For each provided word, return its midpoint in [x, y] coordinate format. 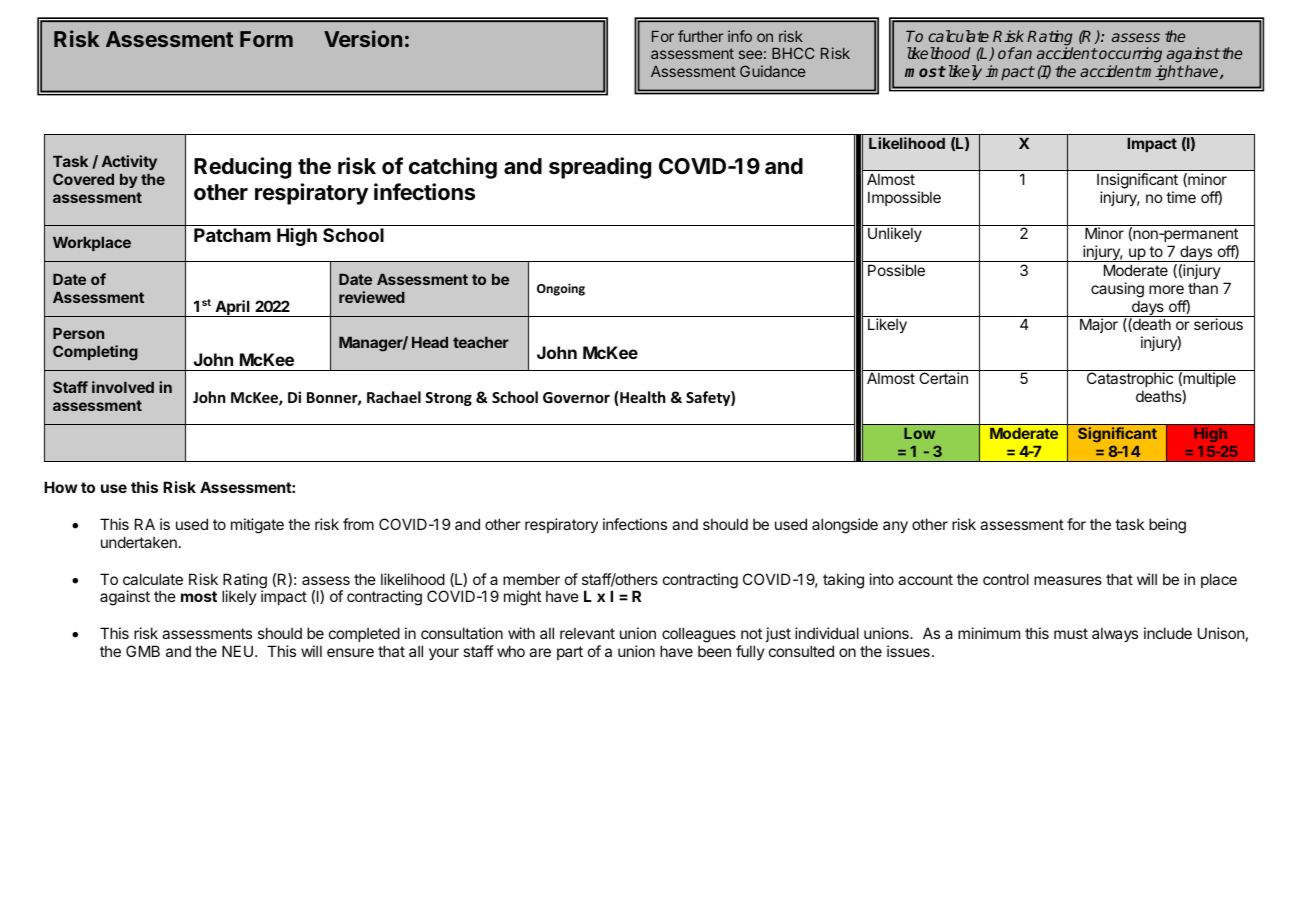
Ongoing [561, 289]
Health [642, 397]
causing [1117, 290]
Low [919, 433]
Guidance [772, 71]
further [700, 36]
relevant [587, 633]
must [1071, 633]
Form [266, 39]
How [60, 487]
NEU [237, 651]
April [232, 308]
